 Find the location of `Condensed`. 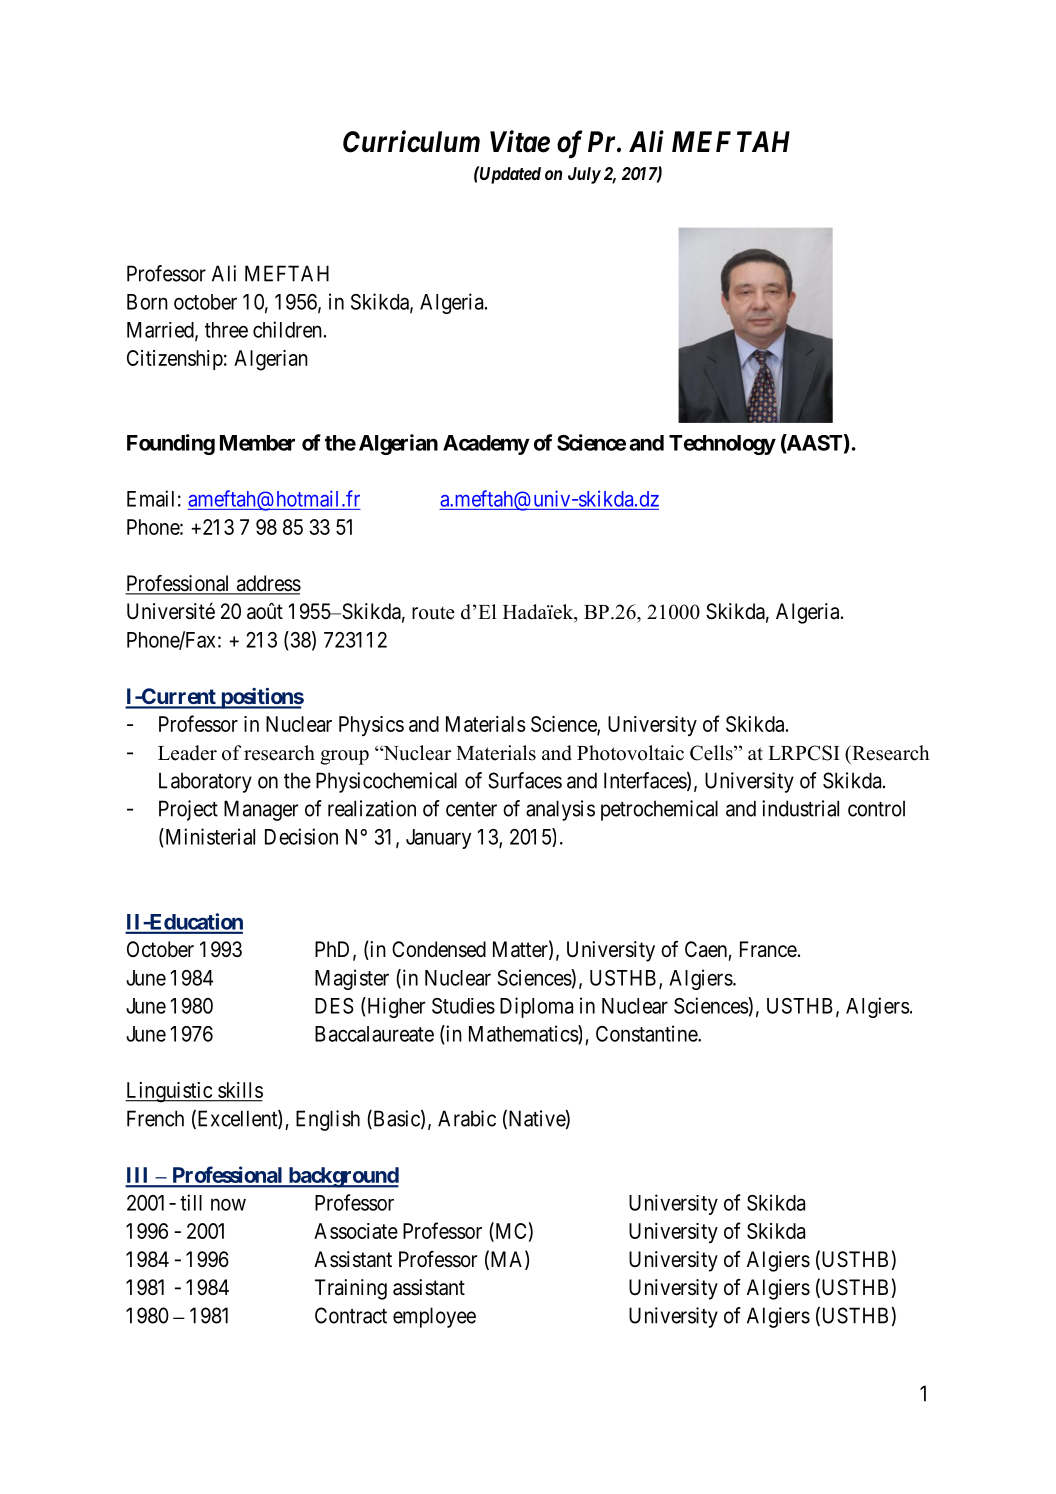

Condensed is located at coordinates (439, 949).
